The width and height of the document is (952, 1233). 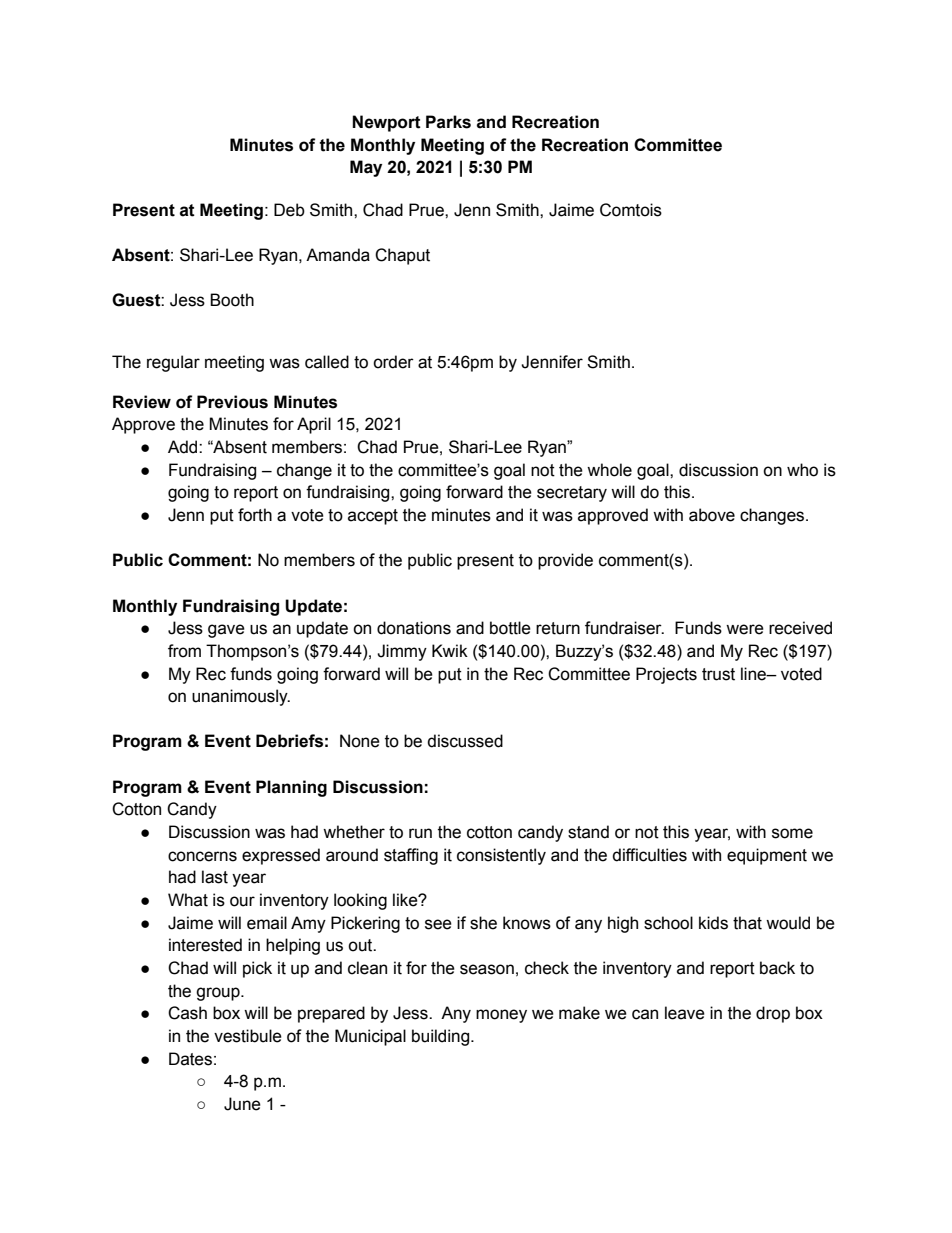 What do you see at coordinates (393, 362) in the document?
I see `order` at bounding box center [393, 362].
